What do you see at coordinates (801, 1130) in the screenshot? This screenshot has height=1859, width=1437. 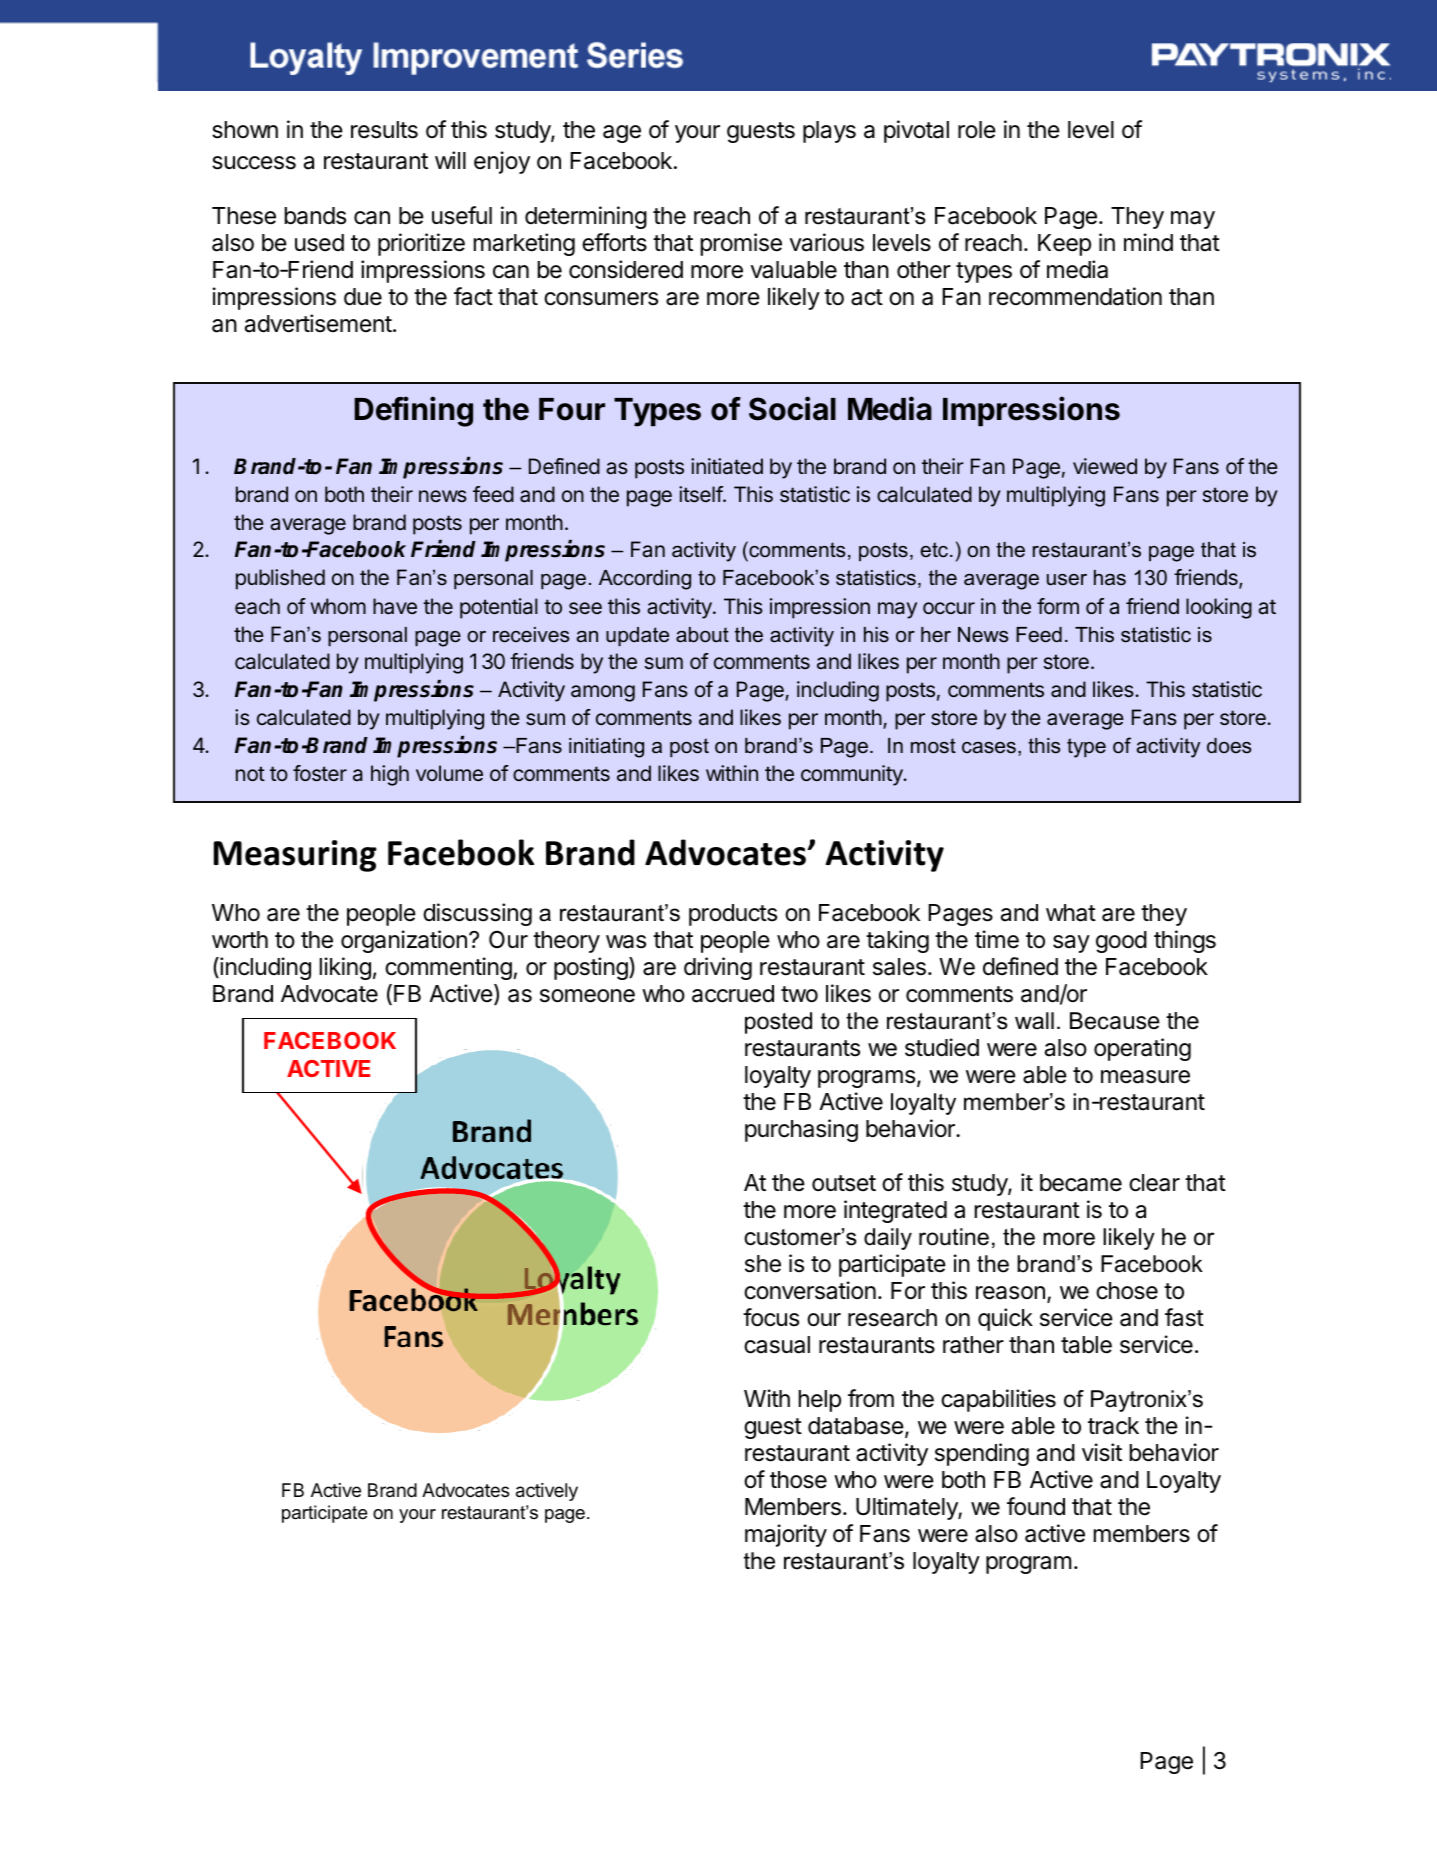 I see `purchasing` at bounding box center [801, 1130].
